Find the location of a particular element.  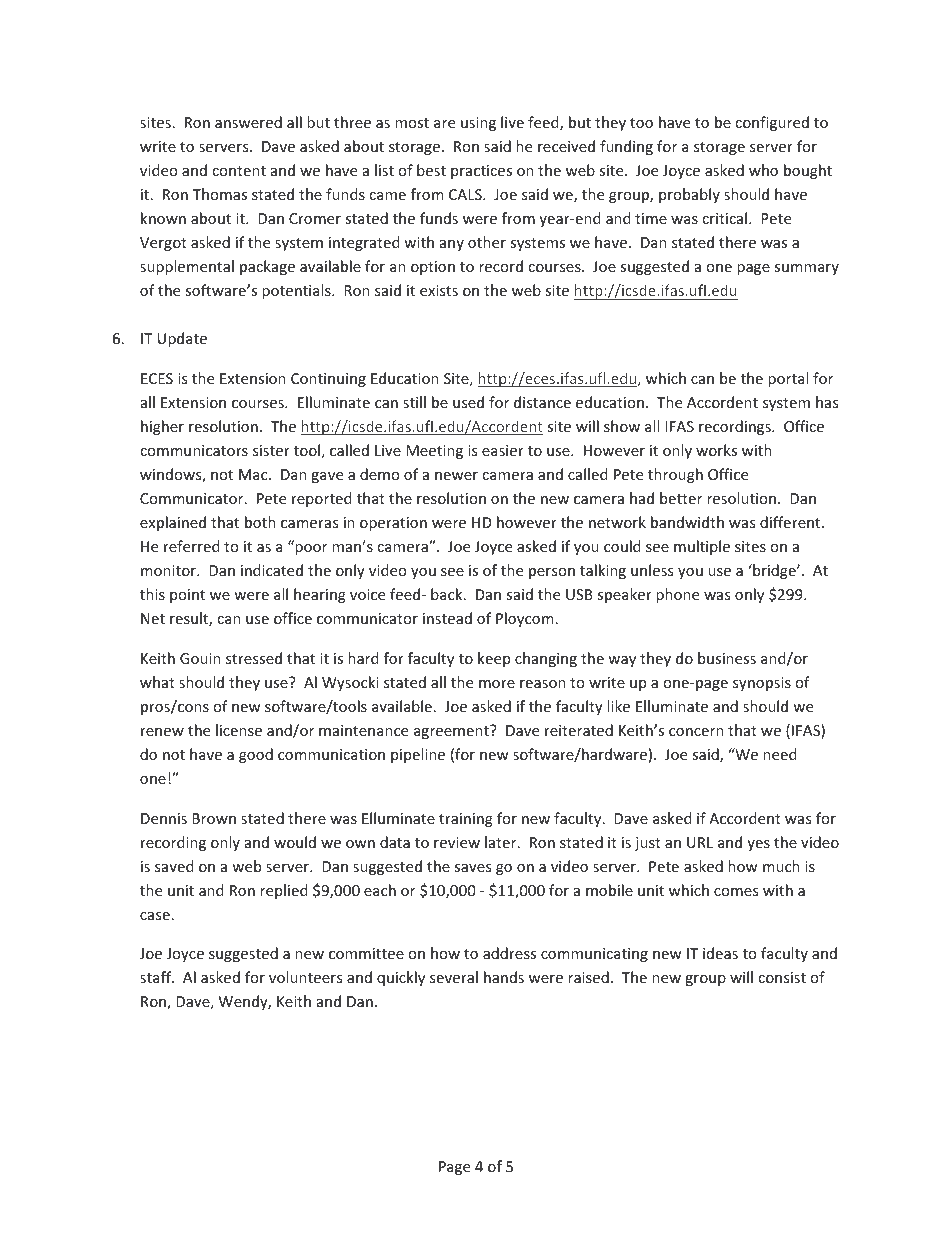

synopsis is located at coordinates (762, 684).
